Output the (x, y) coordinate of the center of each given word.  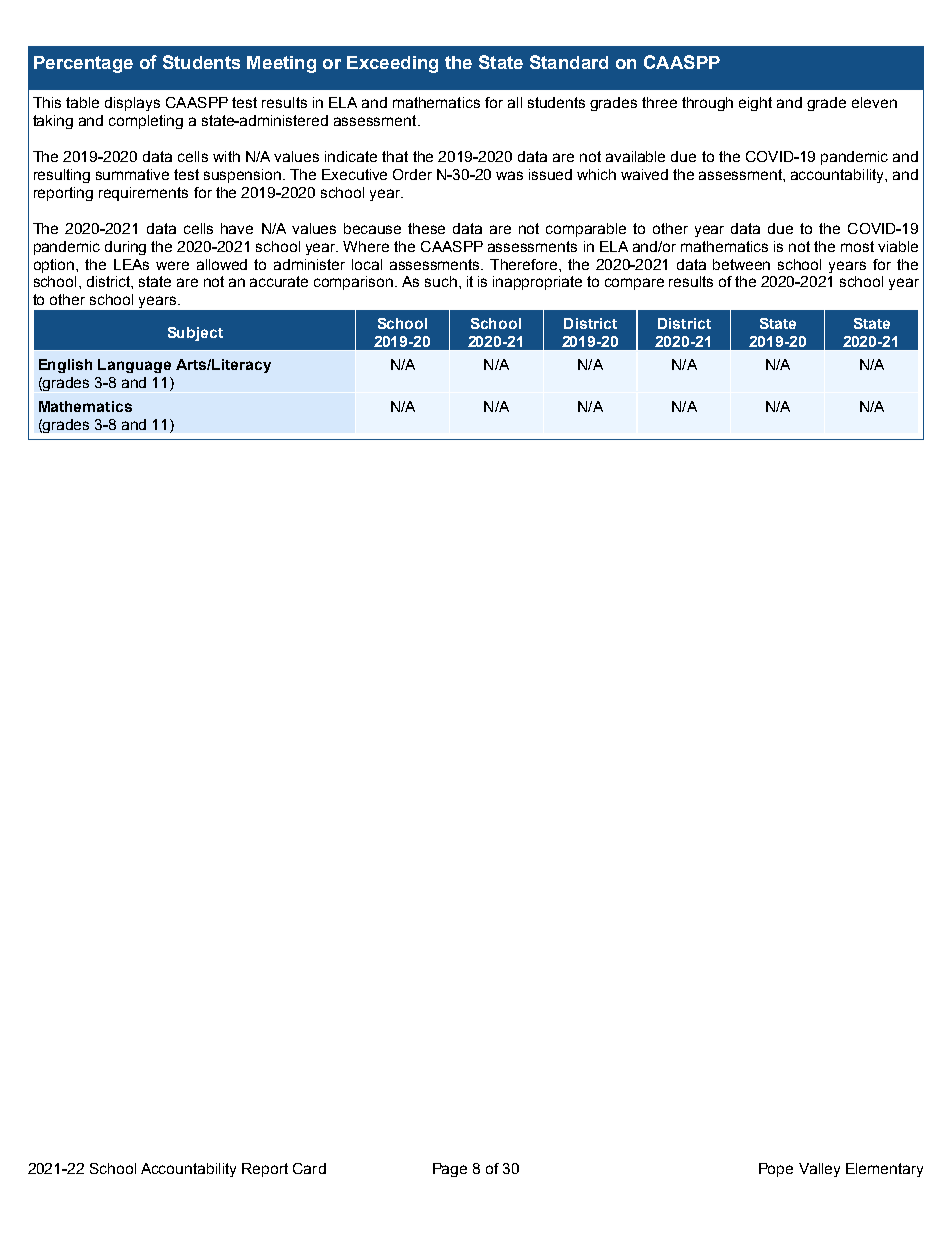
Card (309, 1168)
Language (134, 366)
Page (450, 1170)
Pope (776, 1170)
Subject (195, 334)
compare (634, 284)
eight (755, 104)
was (509, 175)
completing (146, 122)
